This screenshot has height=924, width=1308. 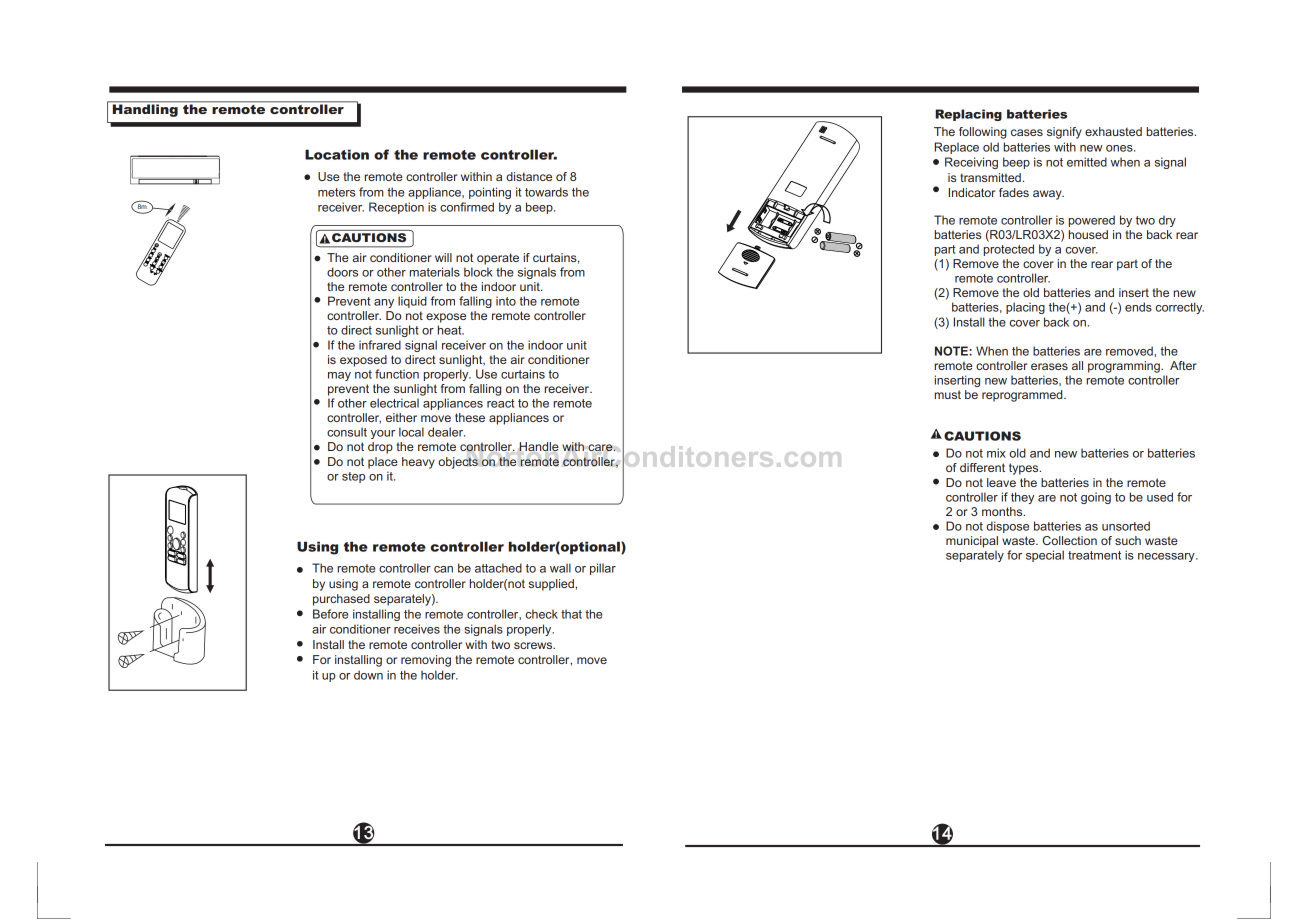 I want to click on distance, so click(x=529, y=176).
